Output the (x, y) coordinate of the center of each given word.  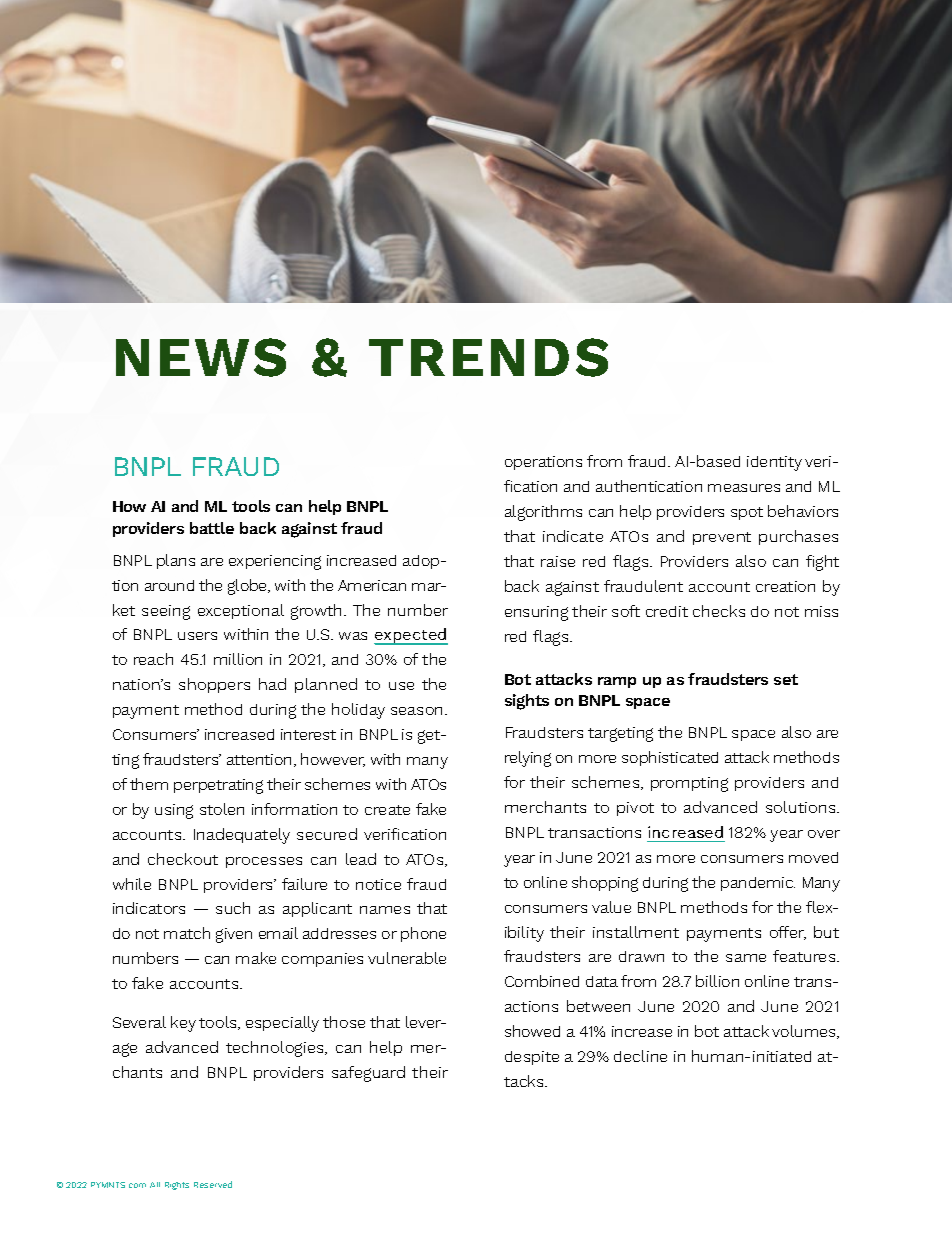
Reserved (213, 1184)
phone (423, 934)
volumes (805, 1032)
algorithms (543, 513)
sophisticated (670, 758)
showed (532, 1031)
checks (719, 611)
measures (744, 488)
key (183, 1024)
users (197, 636)
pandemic (758, 884)
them (149, 784)
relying (528, 759)
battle (212, 528)
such (233, 908)
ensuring (536, 613)
